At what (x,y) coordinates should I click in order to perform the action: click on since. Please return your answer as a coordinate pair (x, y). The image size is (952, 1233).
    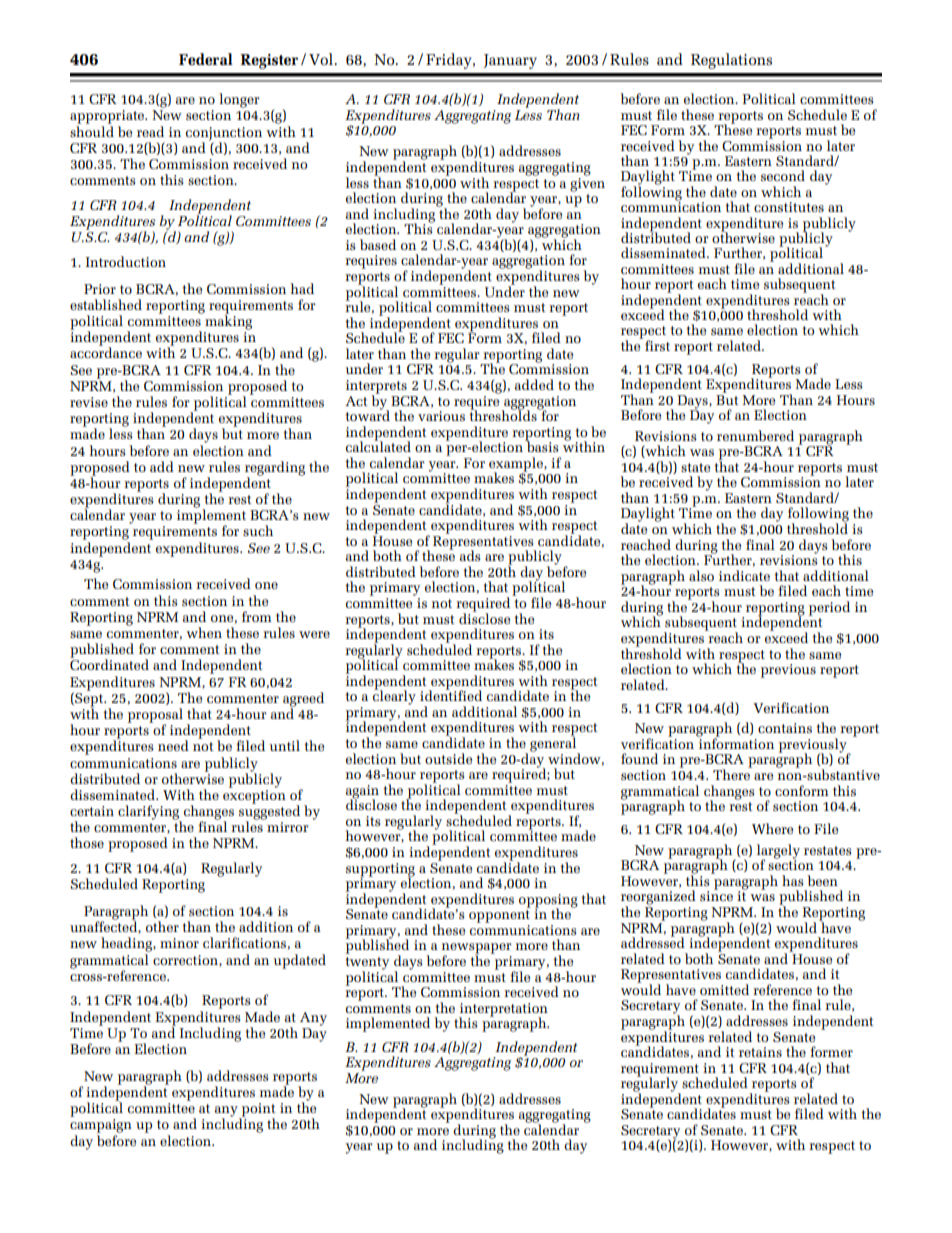
    Looking at the image, I should click on (716, 895).
